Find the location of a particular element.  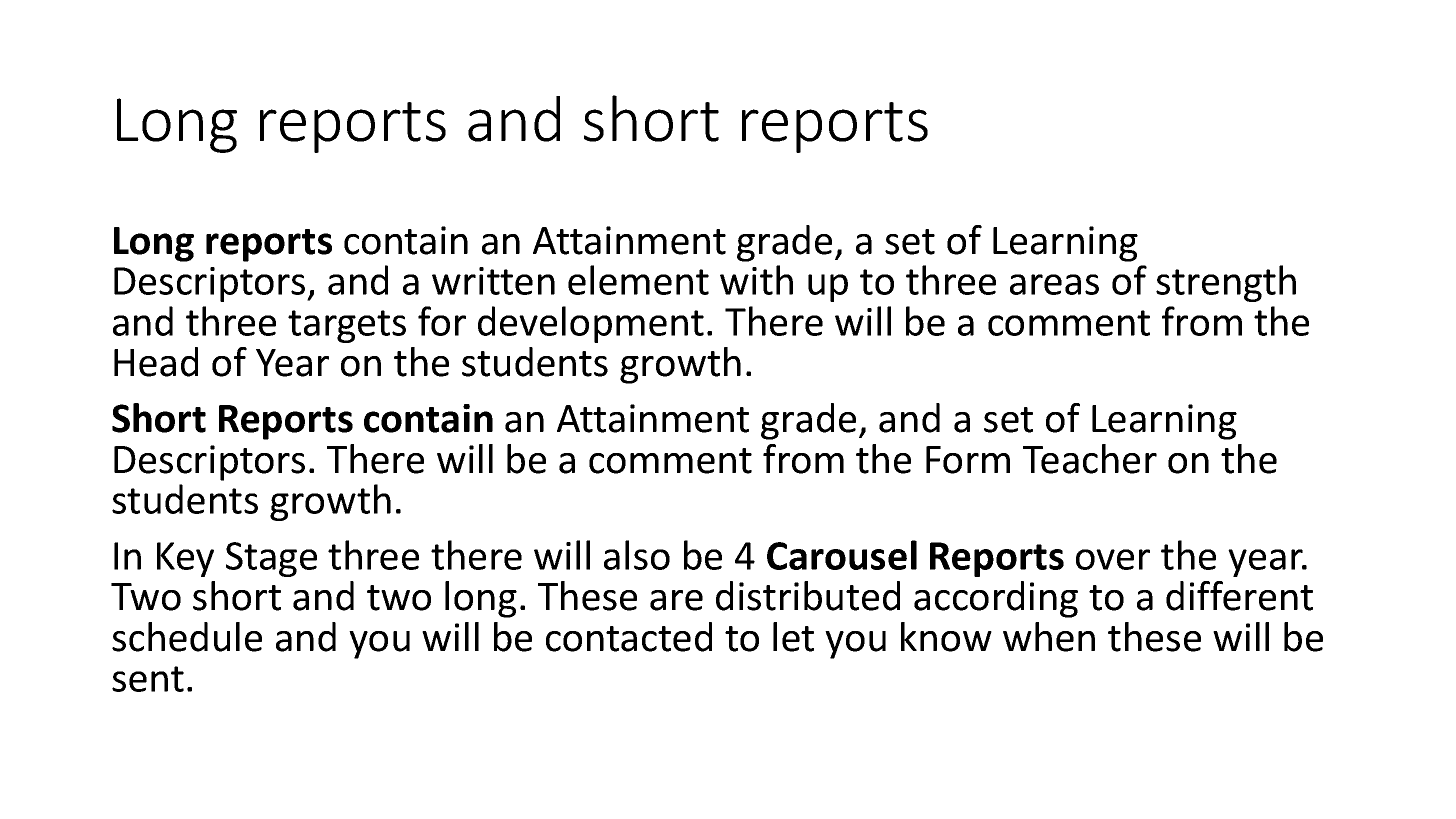

development is located at coordinates (591, 324).
